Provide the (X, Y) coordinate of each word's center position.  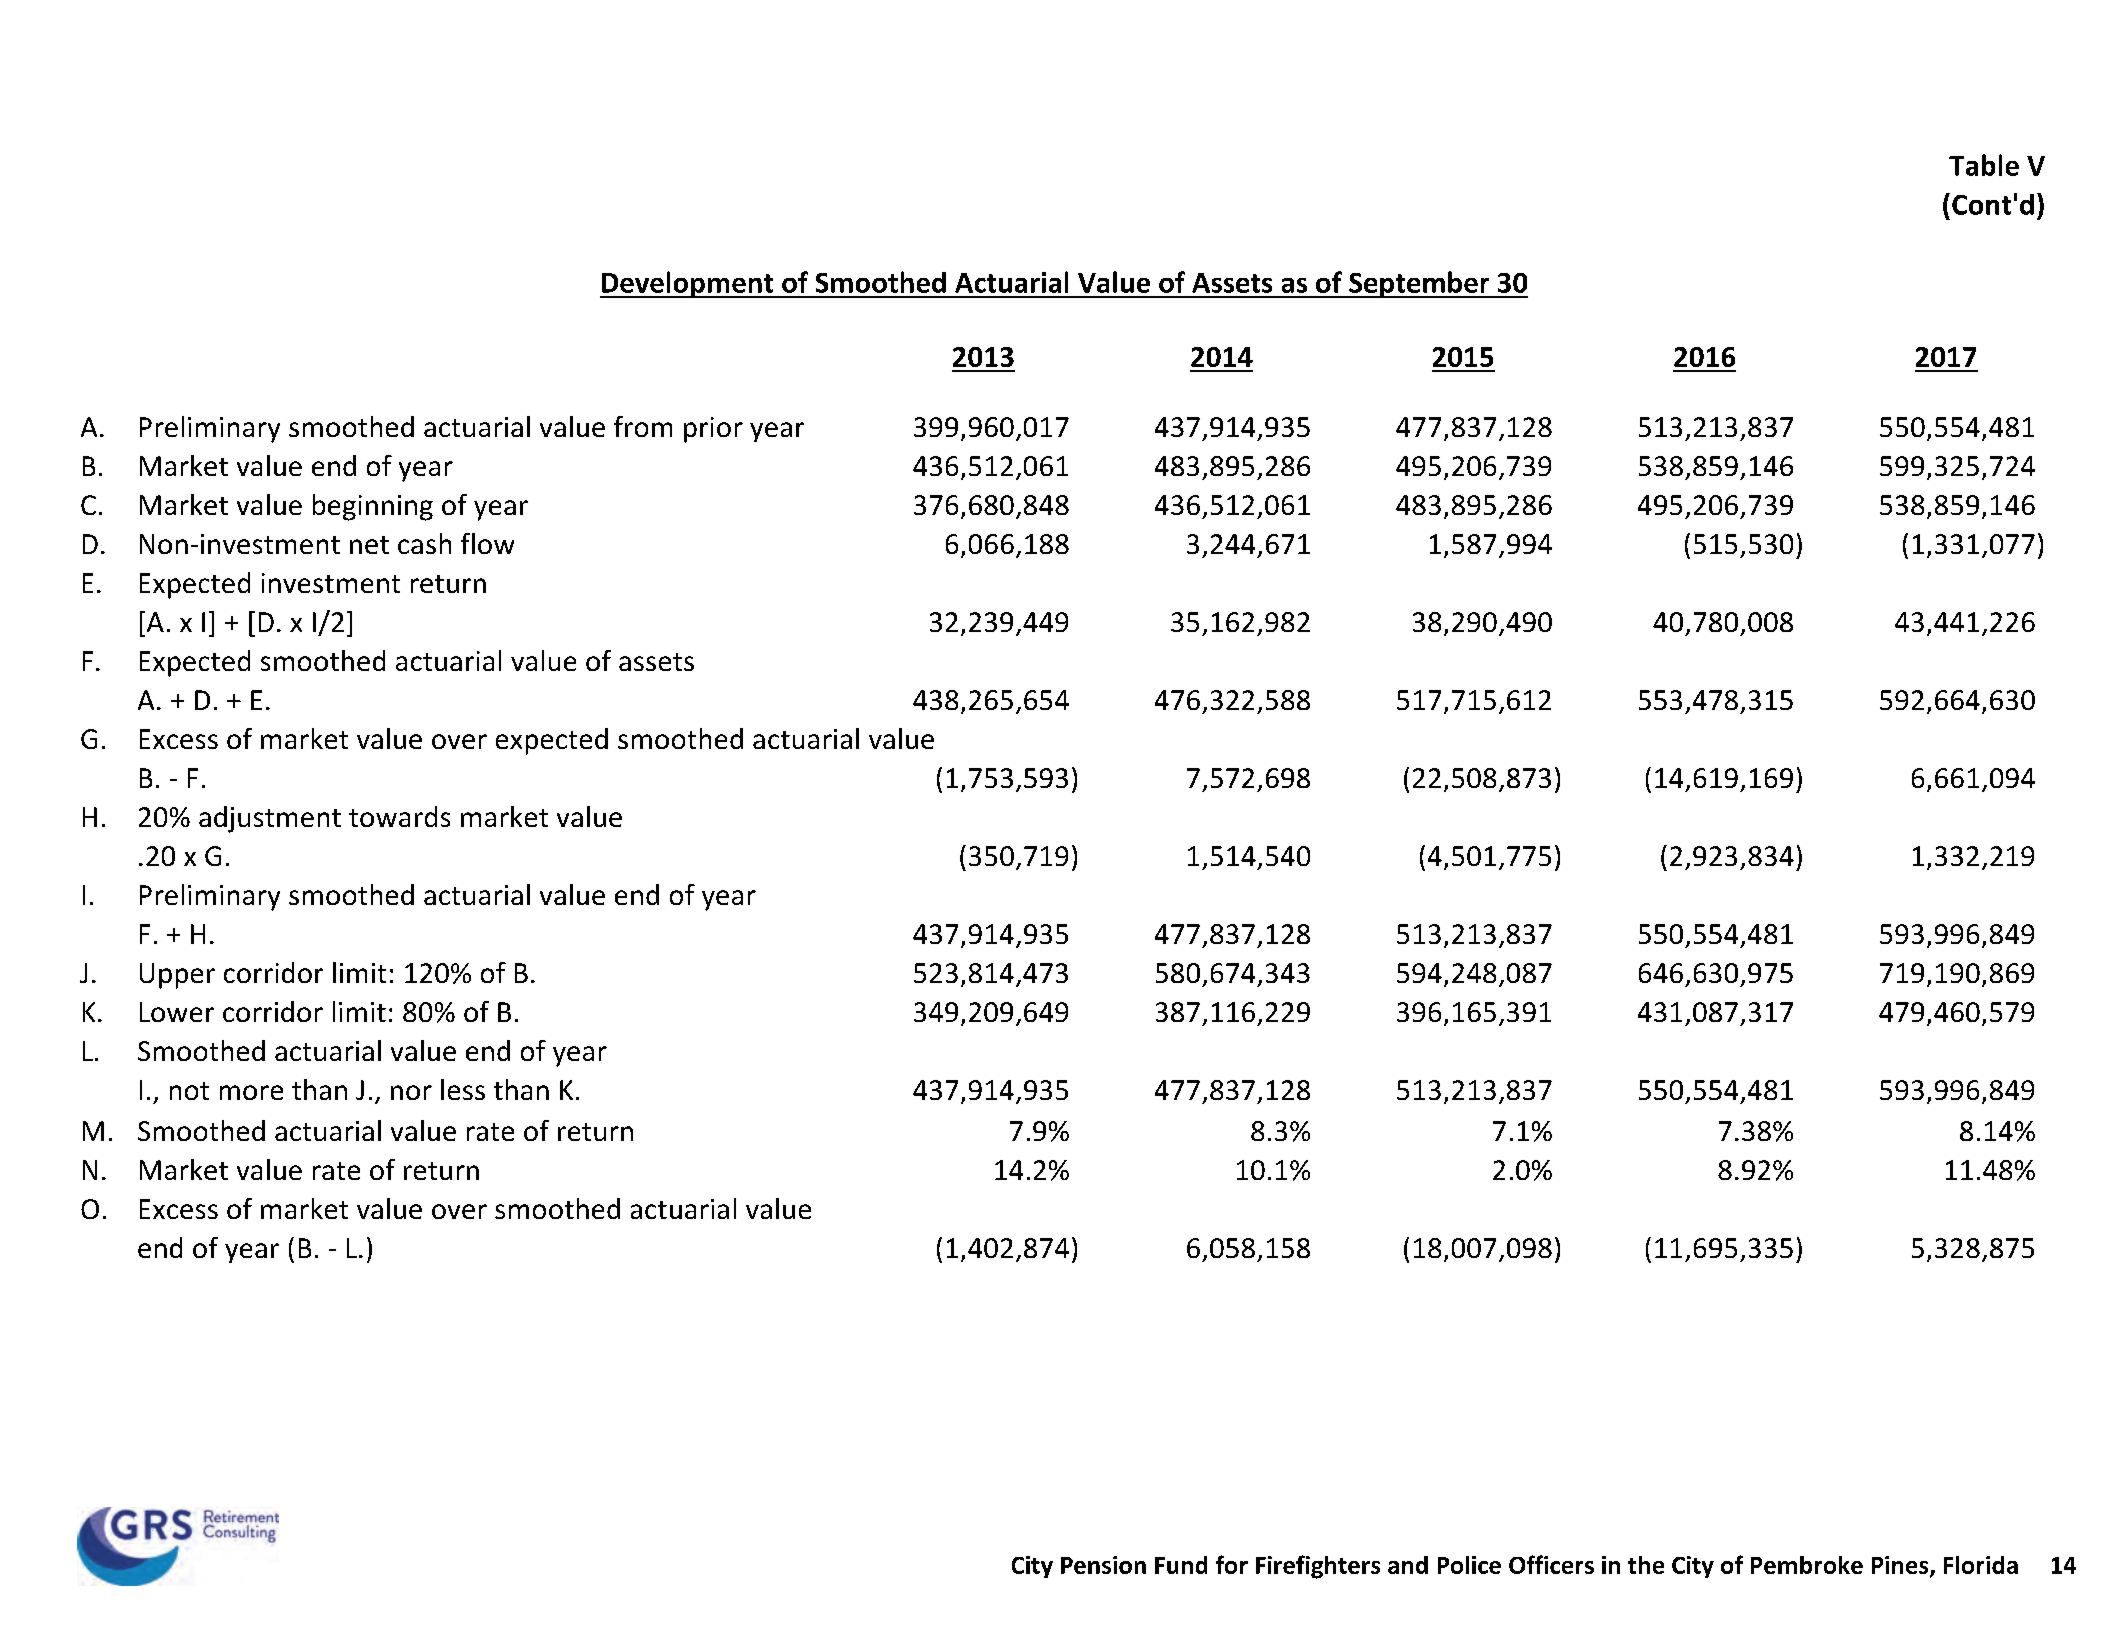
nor (411, 1092)
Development (688, 284)
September (1419, 284)
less (463, 1089)
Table (1984, 165)
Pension (1103, 1565)
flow (487, 543)
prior (713, 430)
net (369, 545)
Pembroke (1807, 1565)
